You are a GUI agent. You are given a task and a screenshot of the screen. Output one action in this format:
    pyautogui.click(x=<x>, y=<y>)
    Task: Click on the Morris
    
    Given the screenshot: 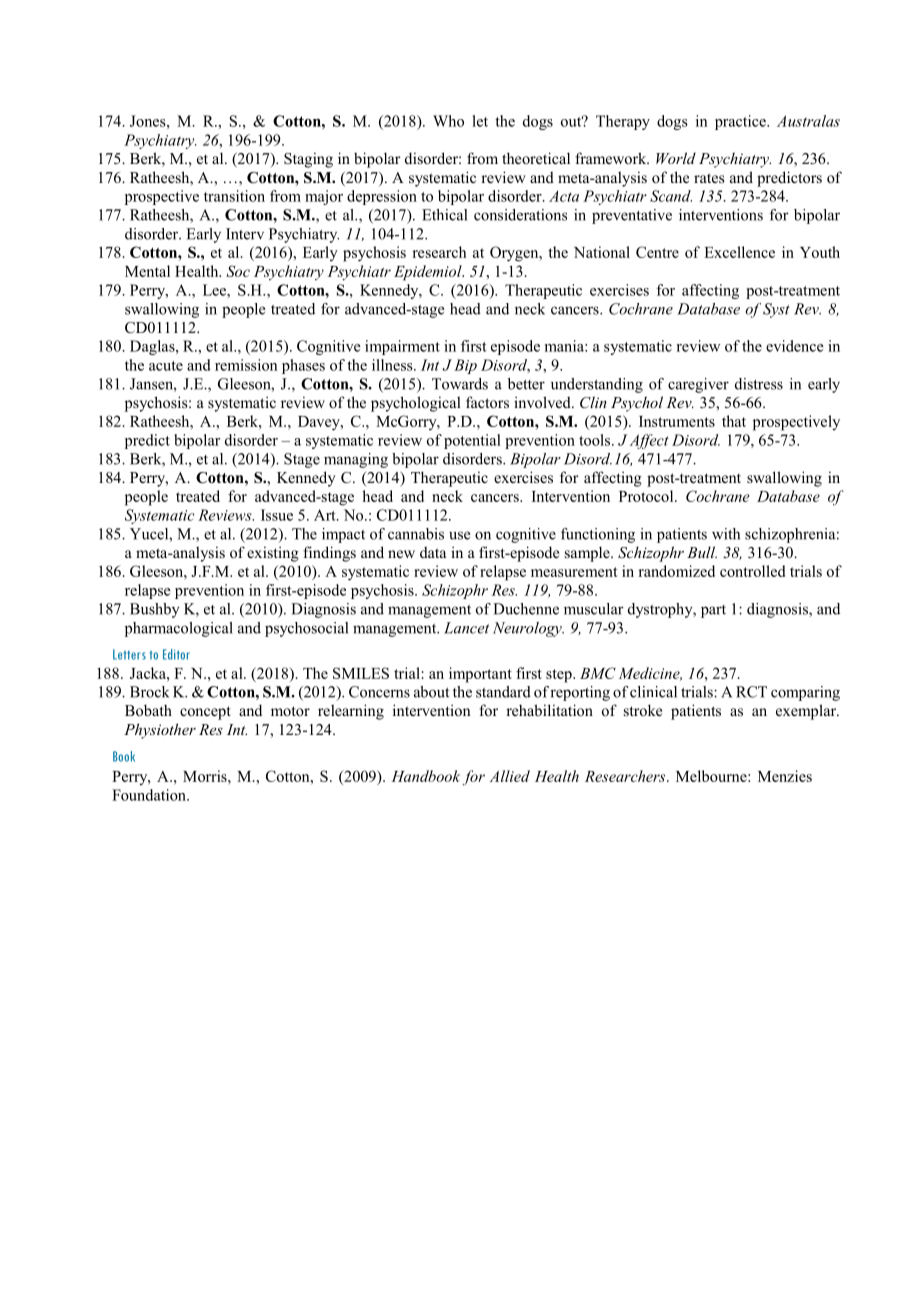 What is the action you would take?
    pyautogui.click(x=206, y=776)
